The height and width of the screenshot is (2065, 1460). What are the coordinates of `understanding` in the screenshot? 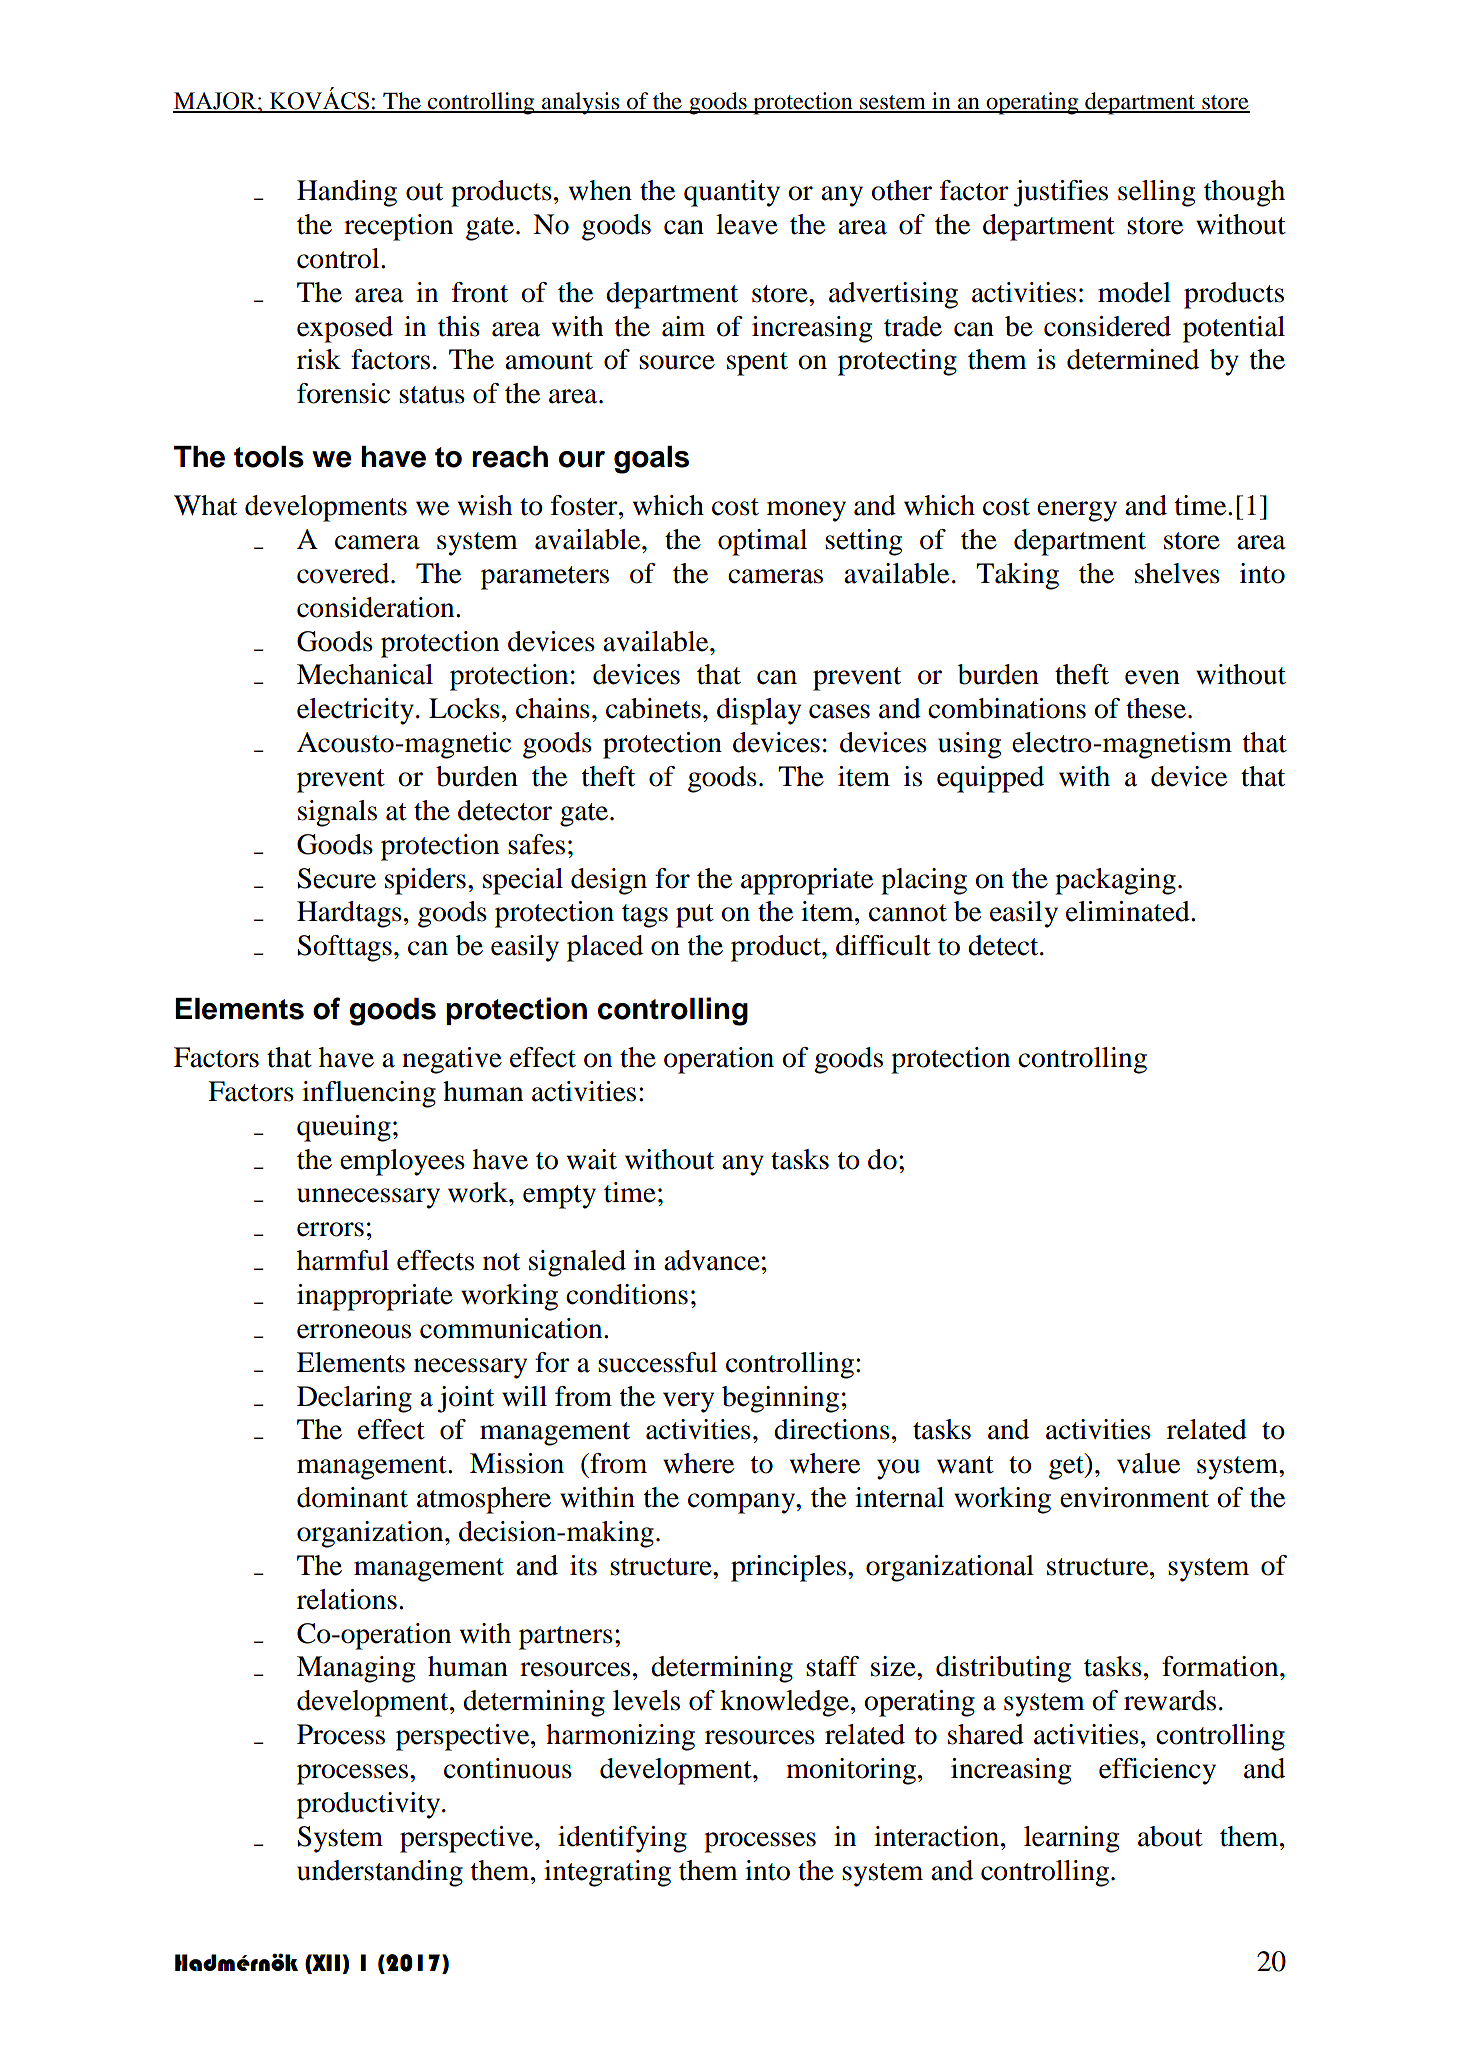 It's located at (380, 1873).
